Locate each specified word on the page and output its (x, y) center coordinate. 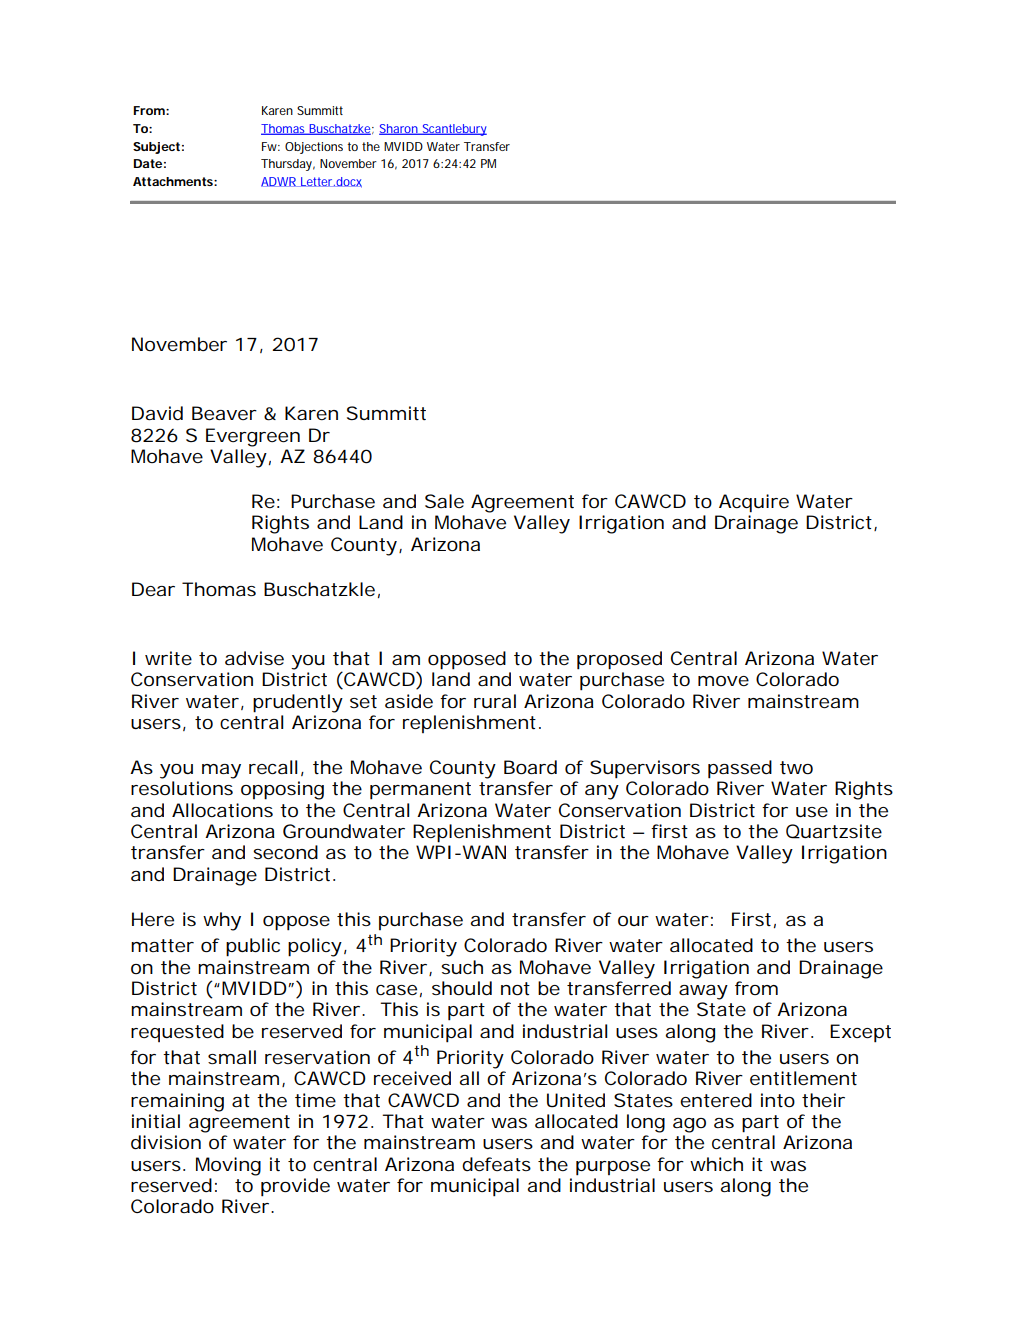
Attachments (174, 181)
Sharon (399, 129)
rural (495, 701)
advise (254, 658)
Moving (228, 1166)
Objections (314, 148)
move (723, 681)
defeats (496, 1164)
